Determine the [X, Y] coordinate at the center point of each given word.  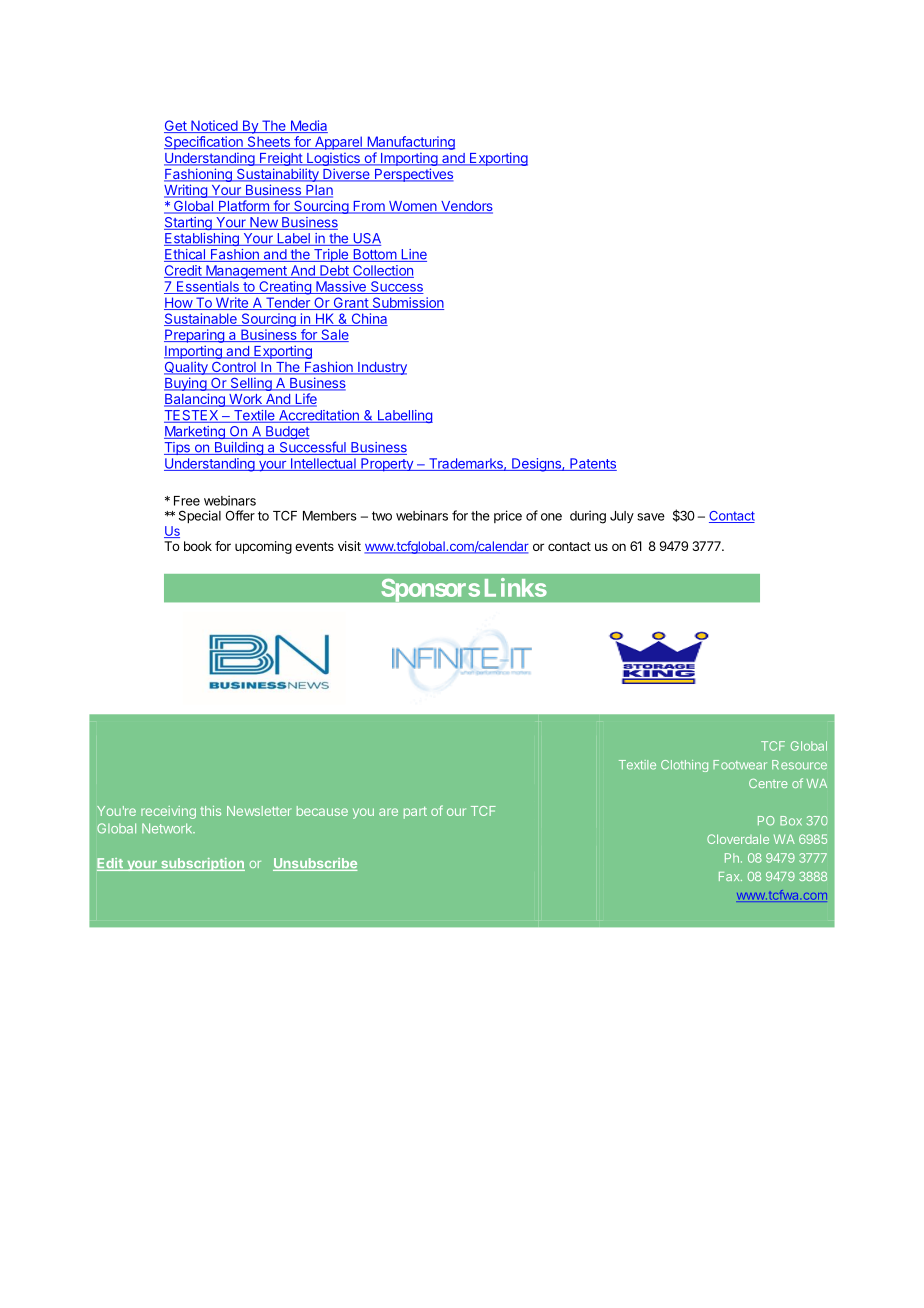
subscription [202, 864]
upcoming [263, 547]
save [651, 517]
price [508, 516]
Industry [381, 368]
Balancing [195, 400]
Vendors [466, 207]
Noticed [214, 126]
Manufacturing [410, 143]
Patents [592, 464]
